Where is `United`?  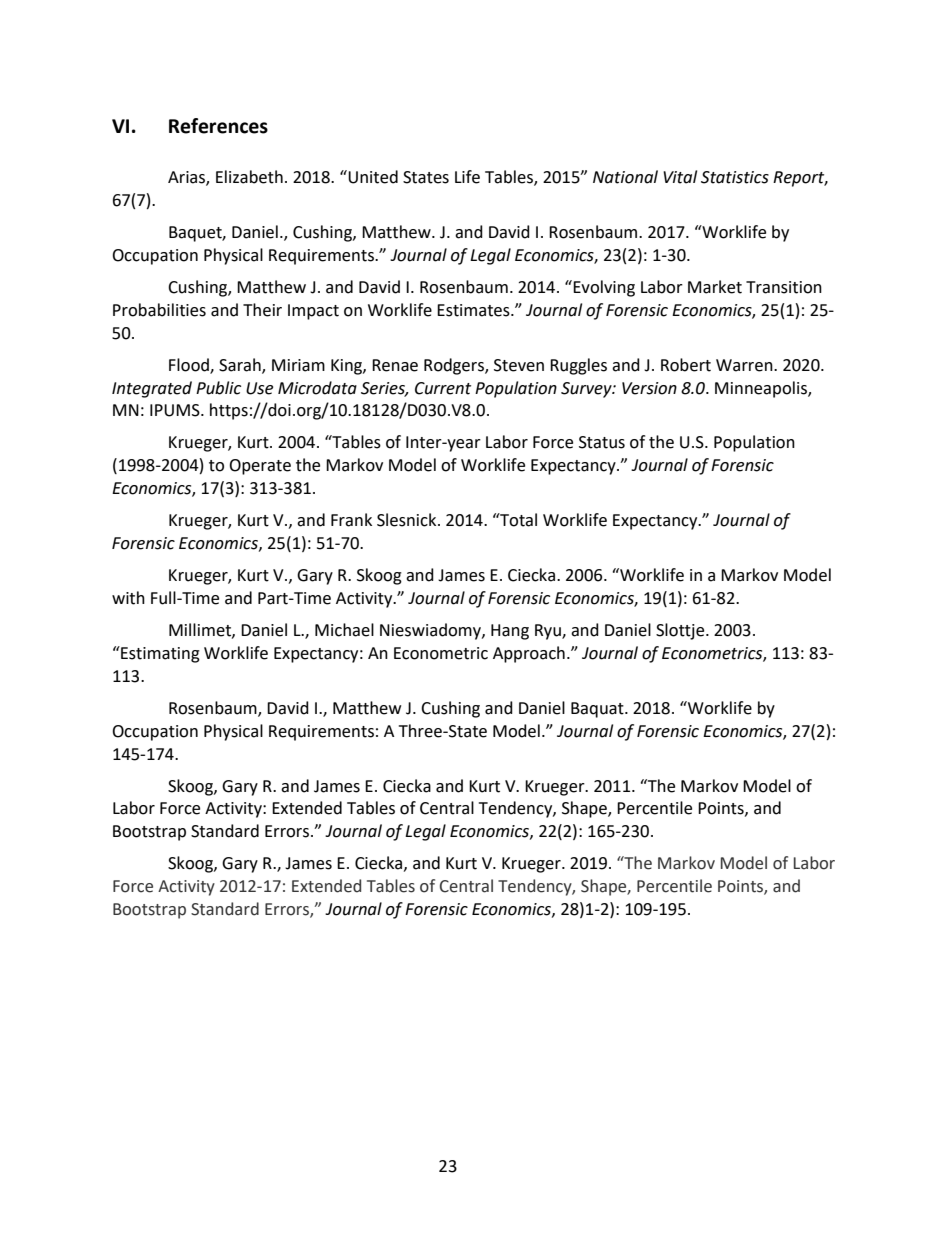
United is located at coordinates (372, 177).
